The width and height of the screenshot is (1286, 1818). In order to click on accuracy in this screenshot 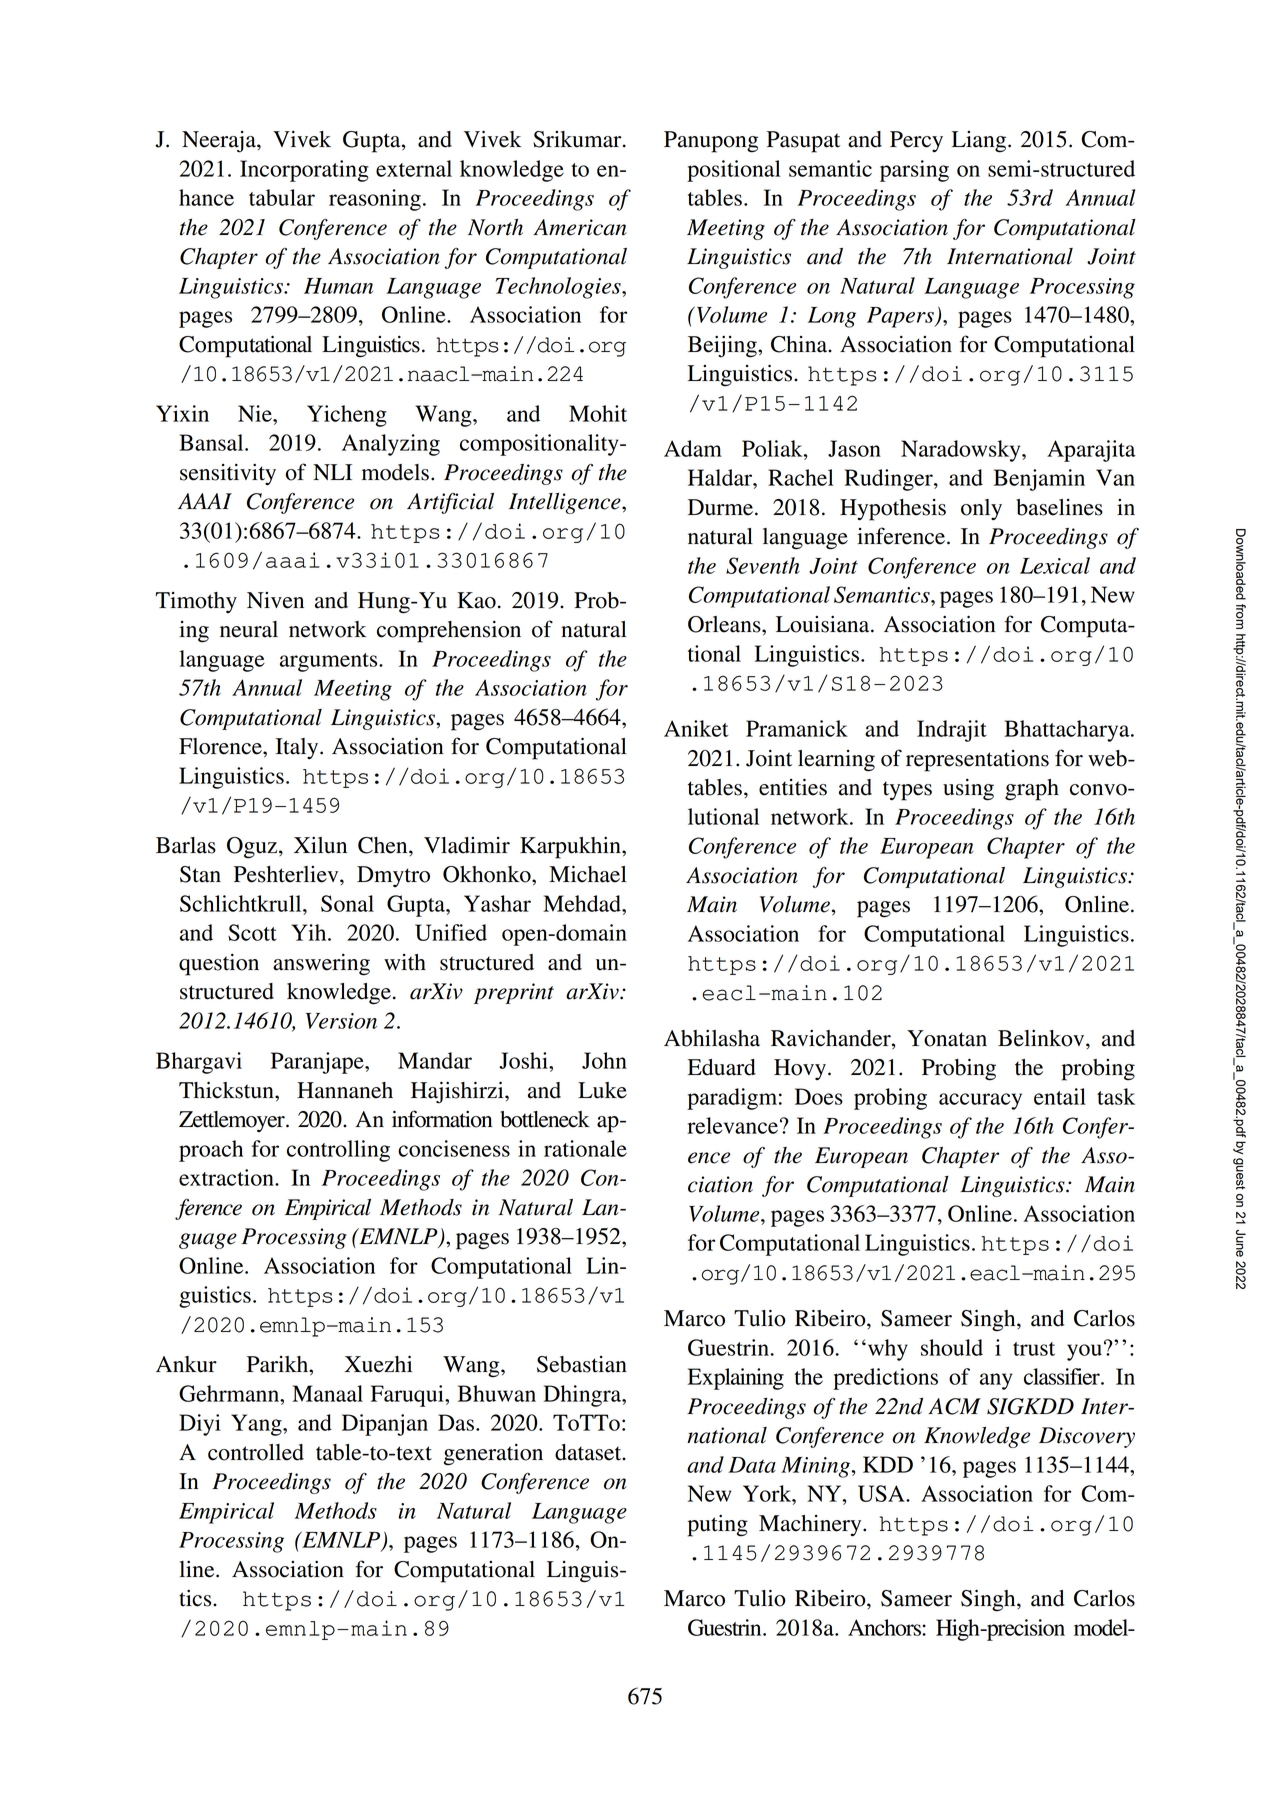, I will do `click(980, 1101)`.
